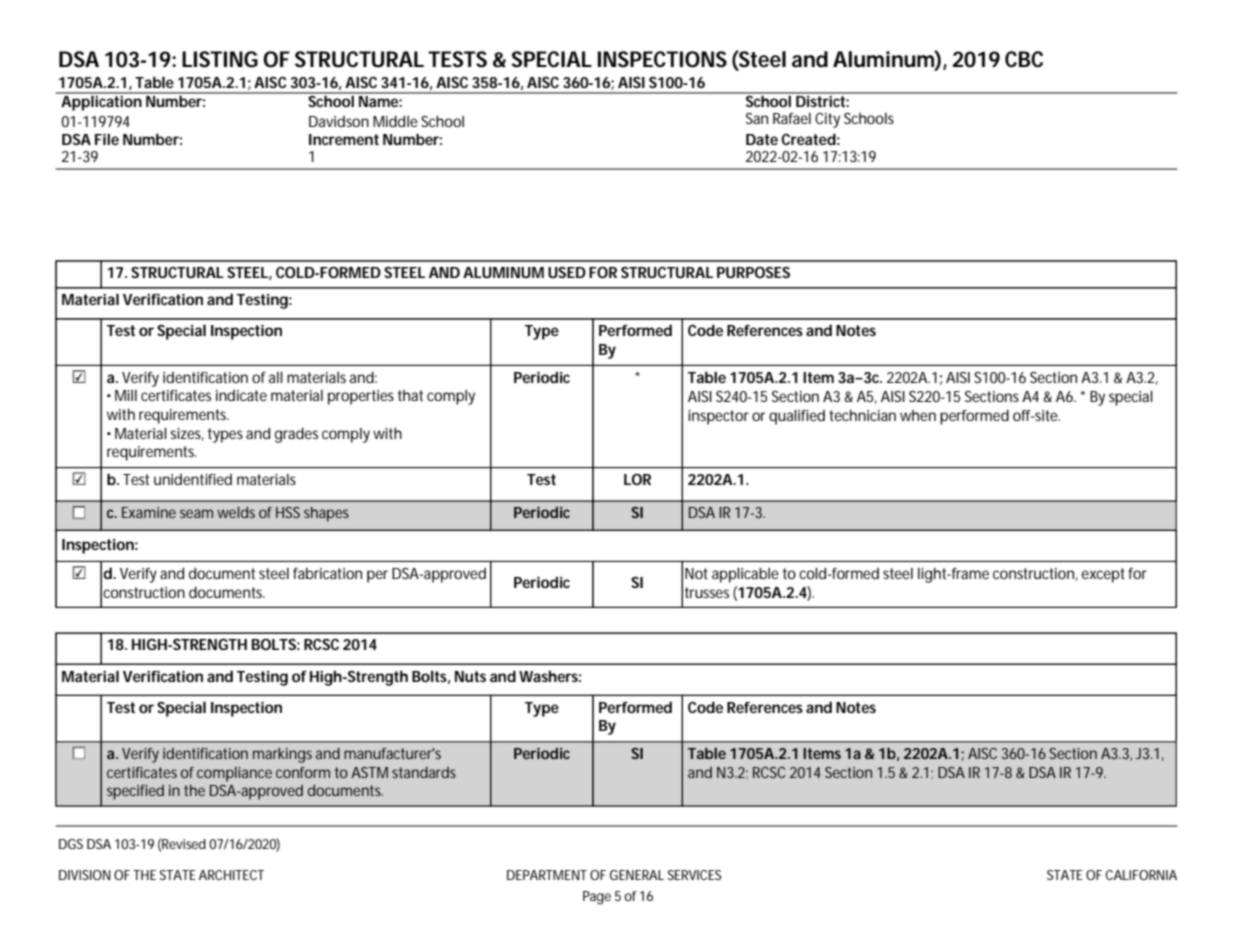 The height and width of the page is (952, 1233). What do you see at coordinates (193, 479) in the page?
I see `unidentified` at bounding box center [193, 479].
